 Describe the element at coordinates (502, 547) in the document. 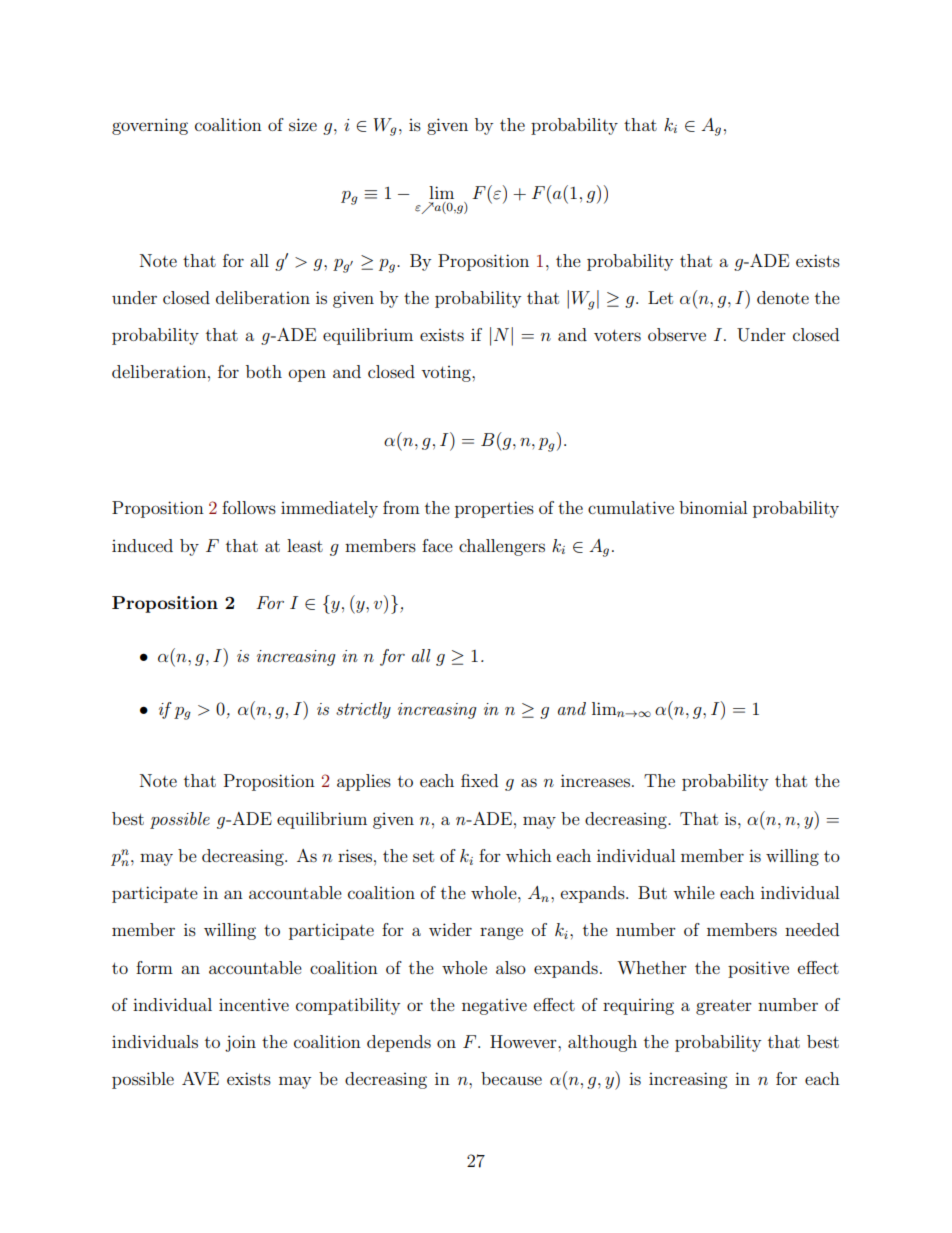

I see `challengers` at that location.
